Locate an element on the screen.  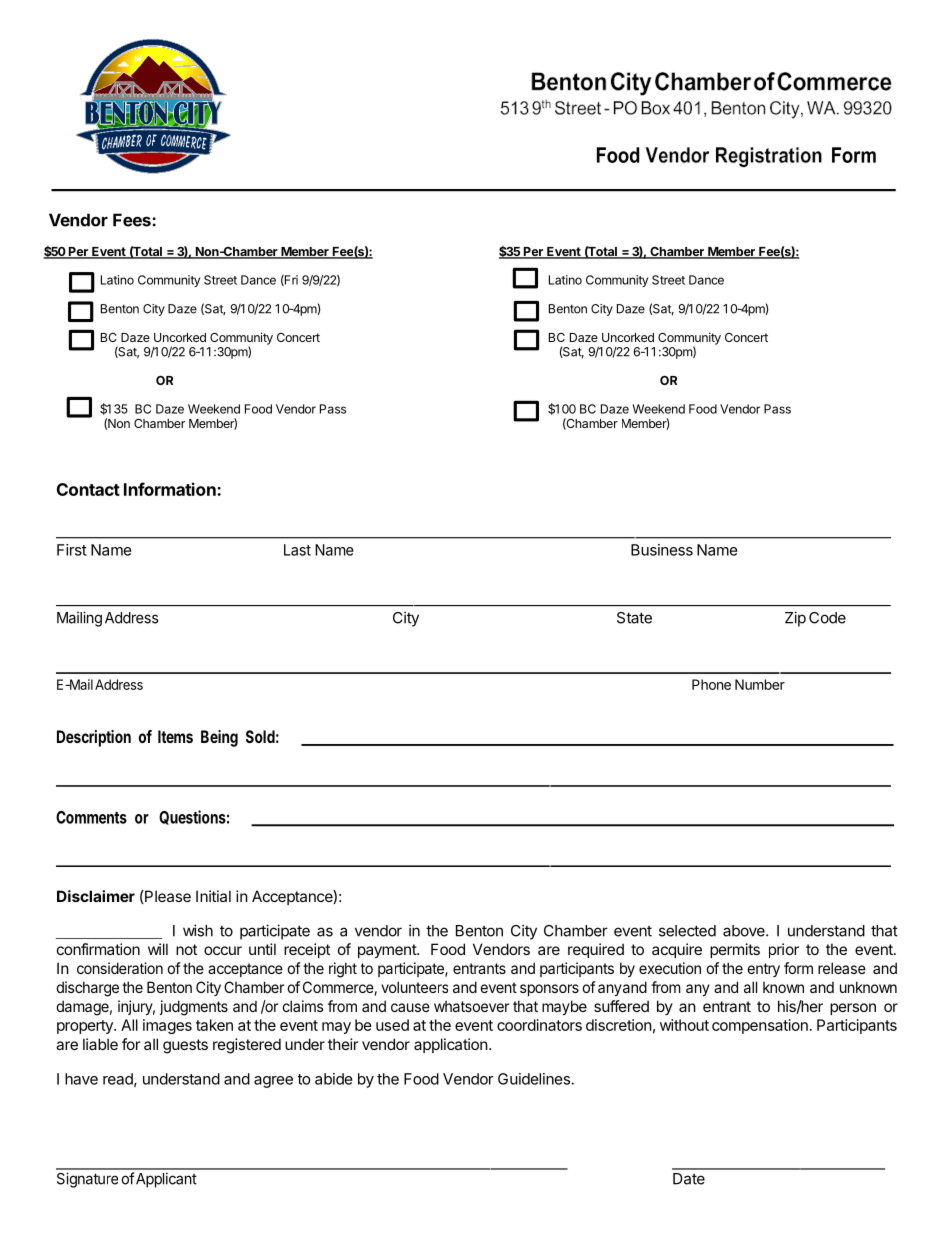
Guidelines is located at coordinates (534, 1079).
